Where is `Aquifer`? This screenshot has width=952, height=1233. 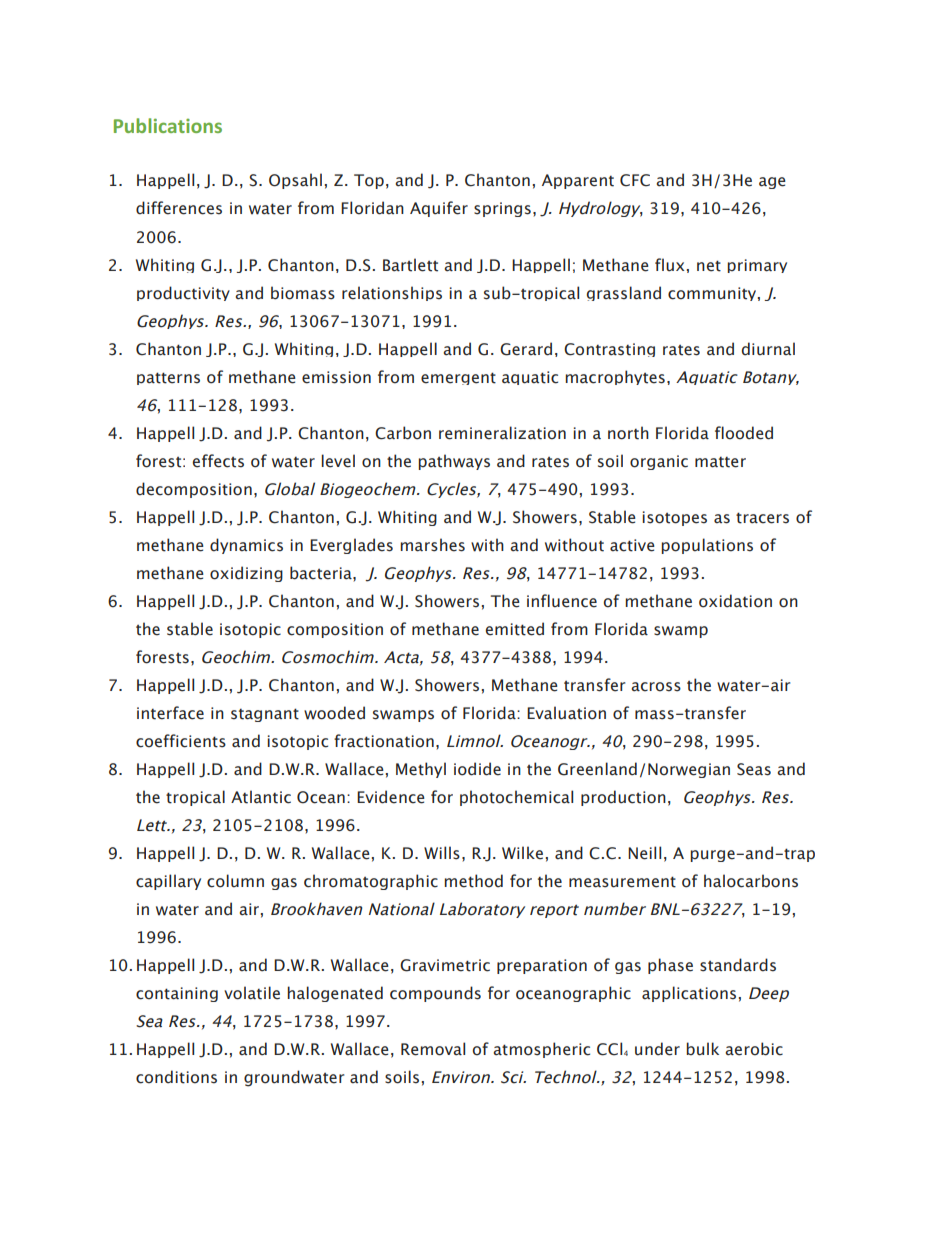 Aquifer is located at coordinates (439, 209).
